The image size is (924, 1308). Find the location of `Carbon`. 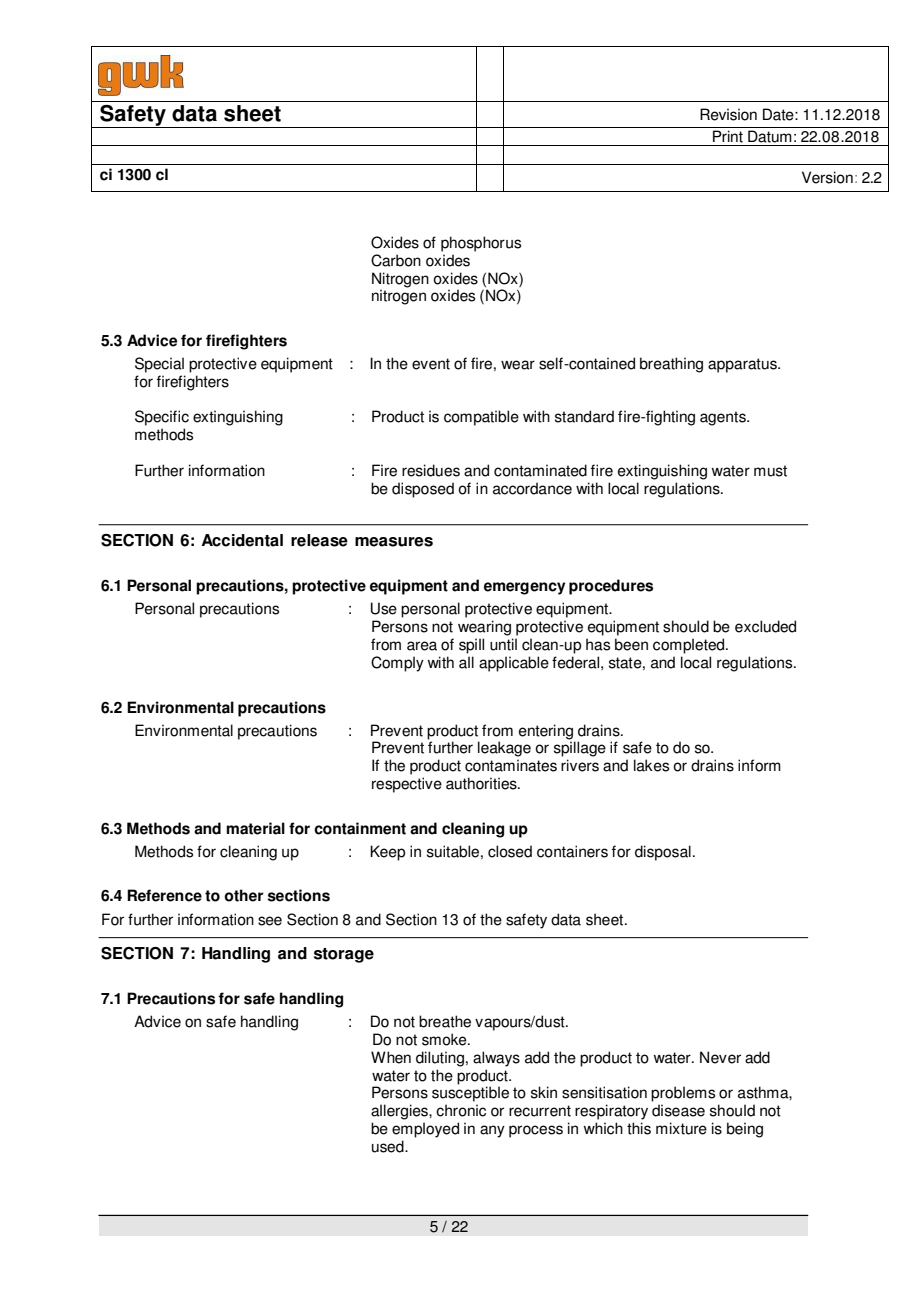

Carbon is located at coordinates (396, 260).
